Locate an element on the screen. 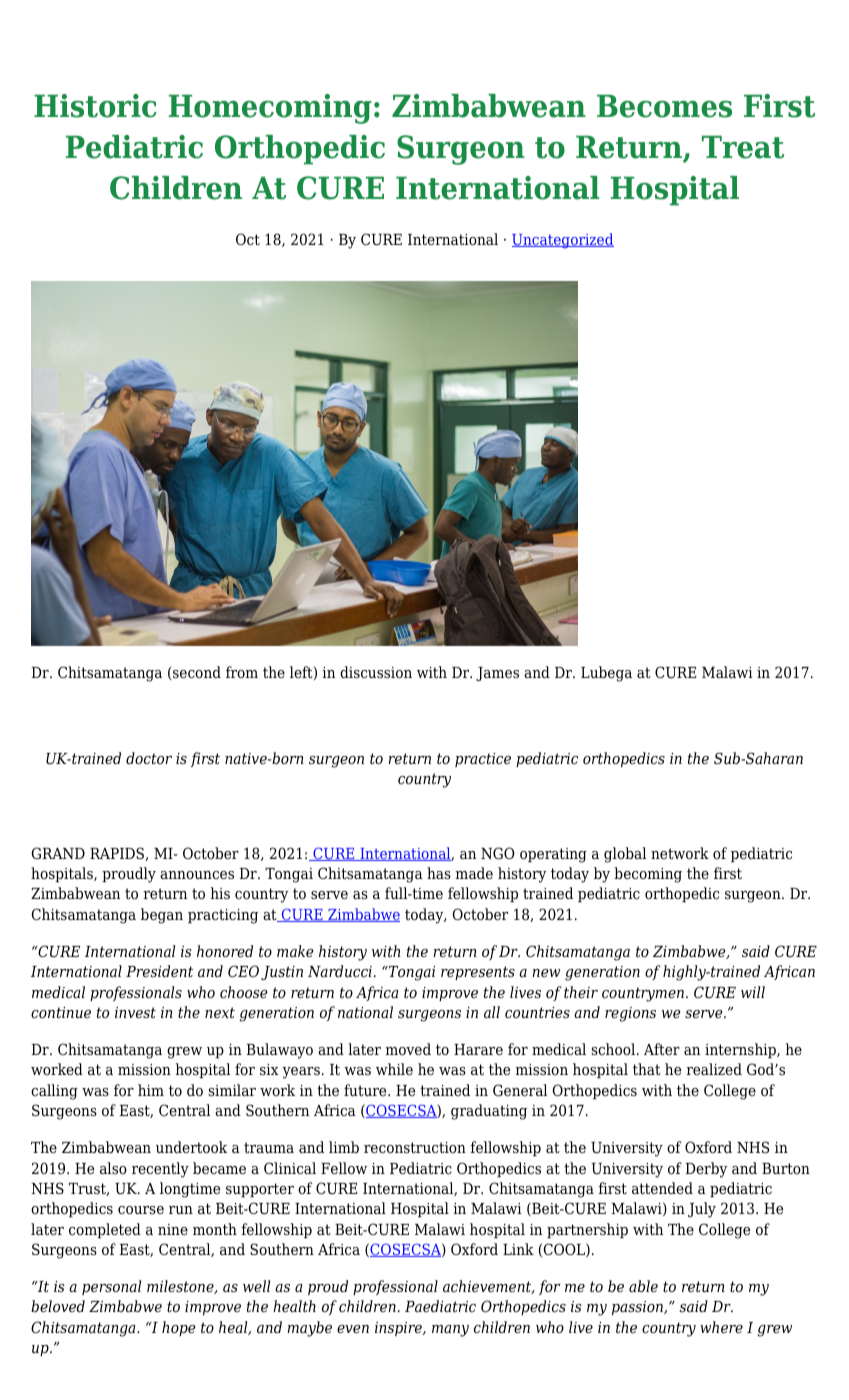  invest is located at coordinates (135, 1013).
